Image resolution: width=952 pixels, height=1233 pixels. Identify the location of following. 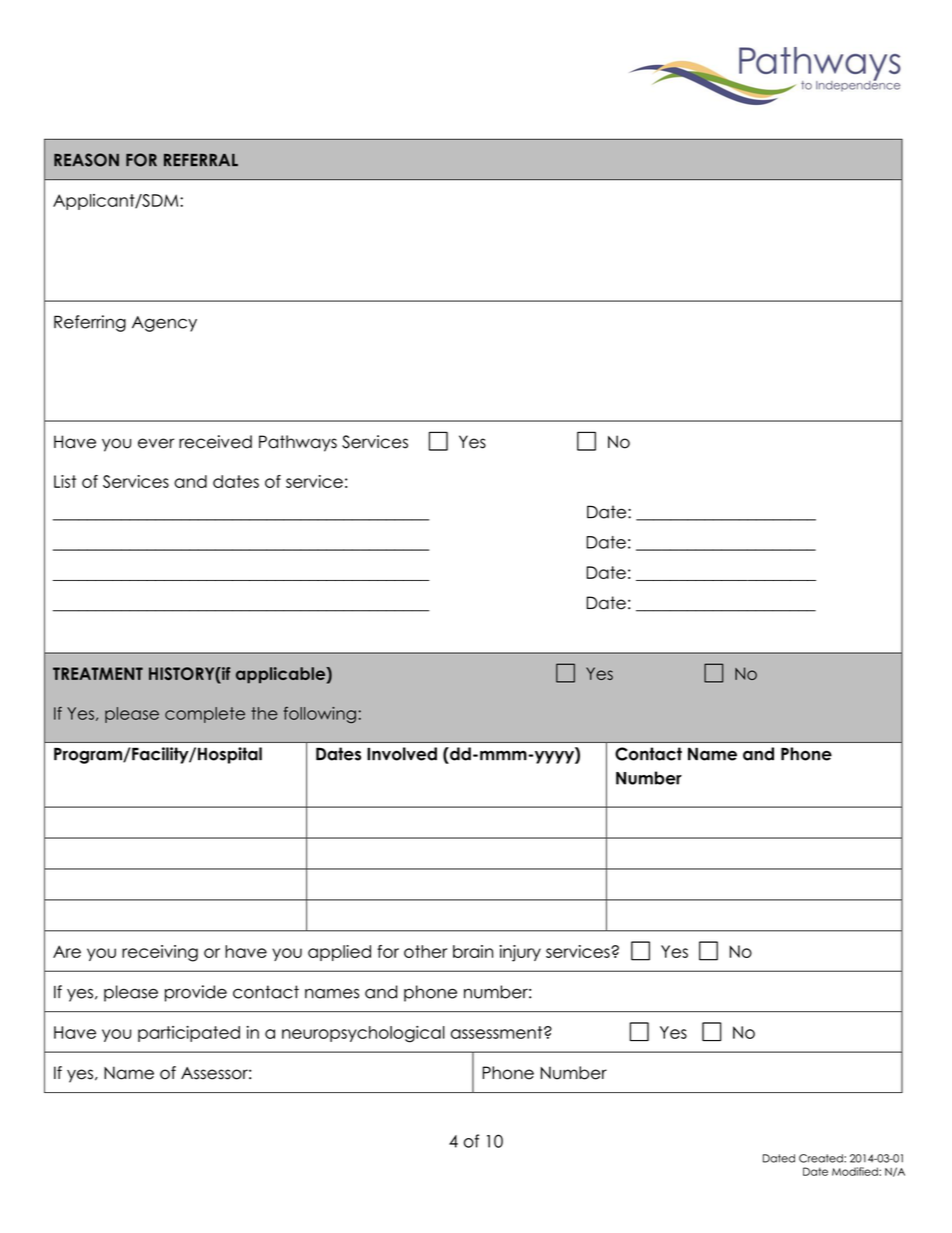
(320, 715).
